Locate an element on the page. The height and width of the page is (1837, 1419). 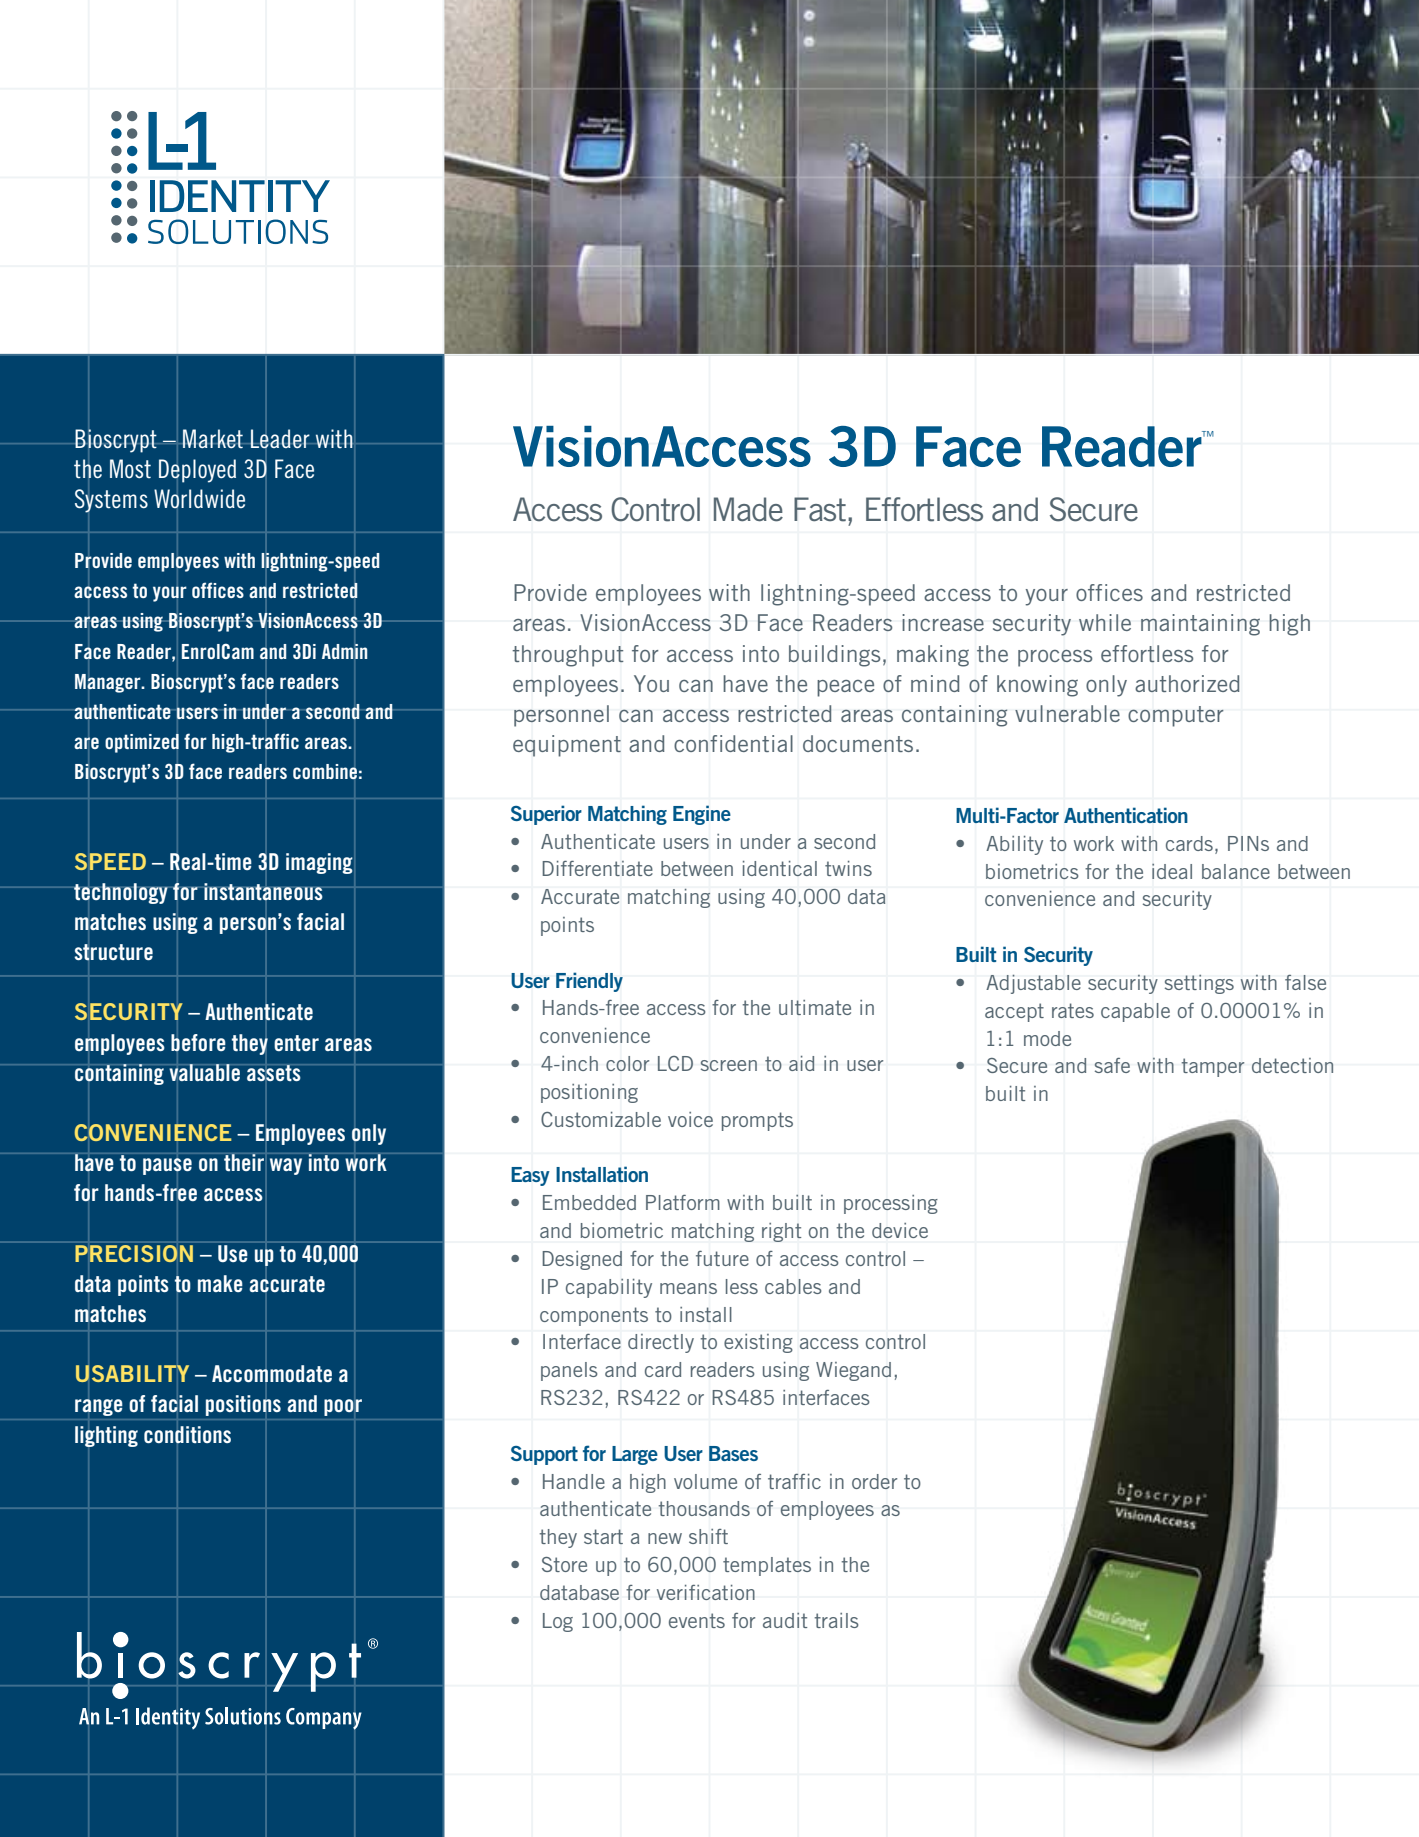
Deployed is located at coordinates (197, 471).
